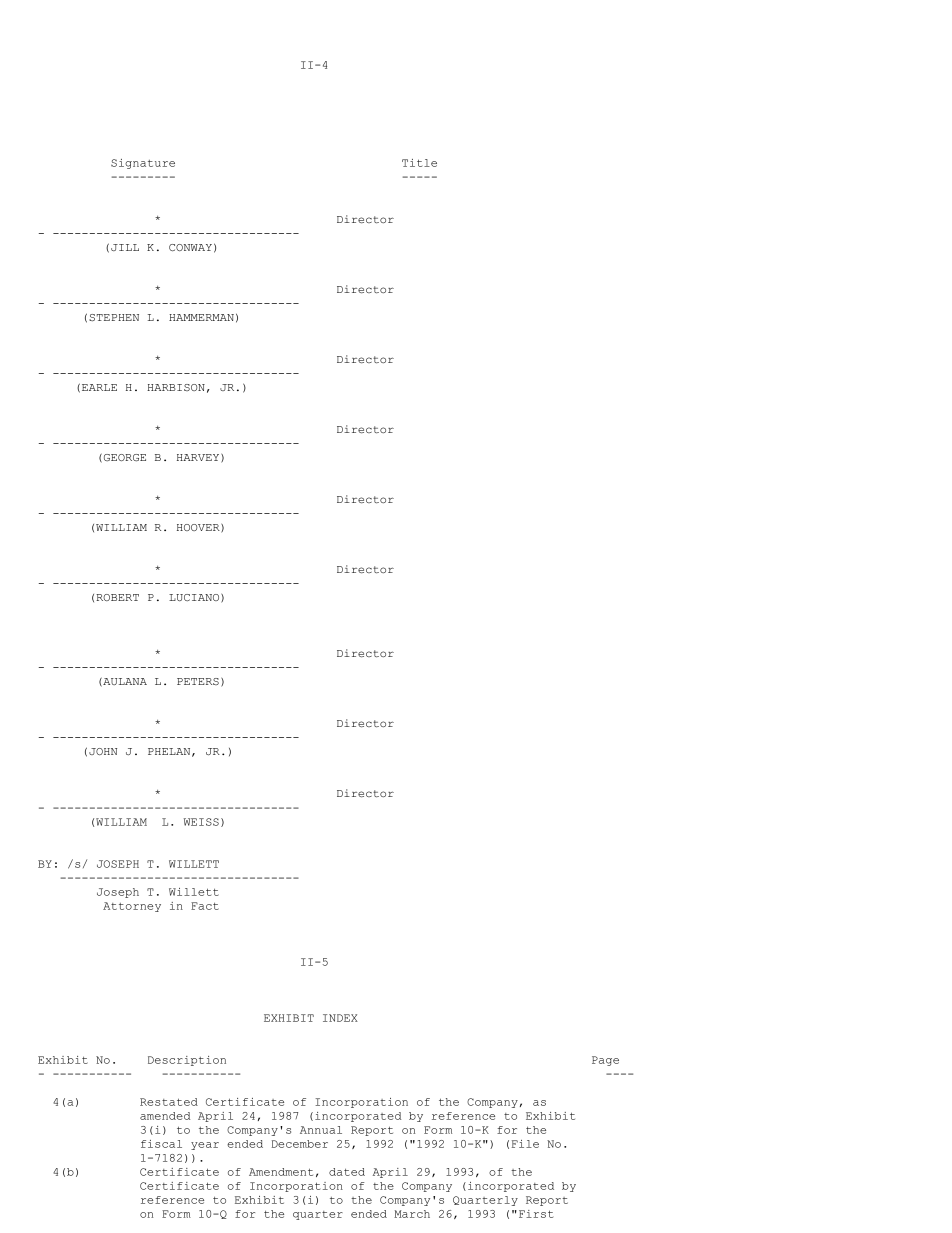 This image has height=1233, width=952. Describe the element at coordinates (419, 163) in the image. I see `Title` at that location.
